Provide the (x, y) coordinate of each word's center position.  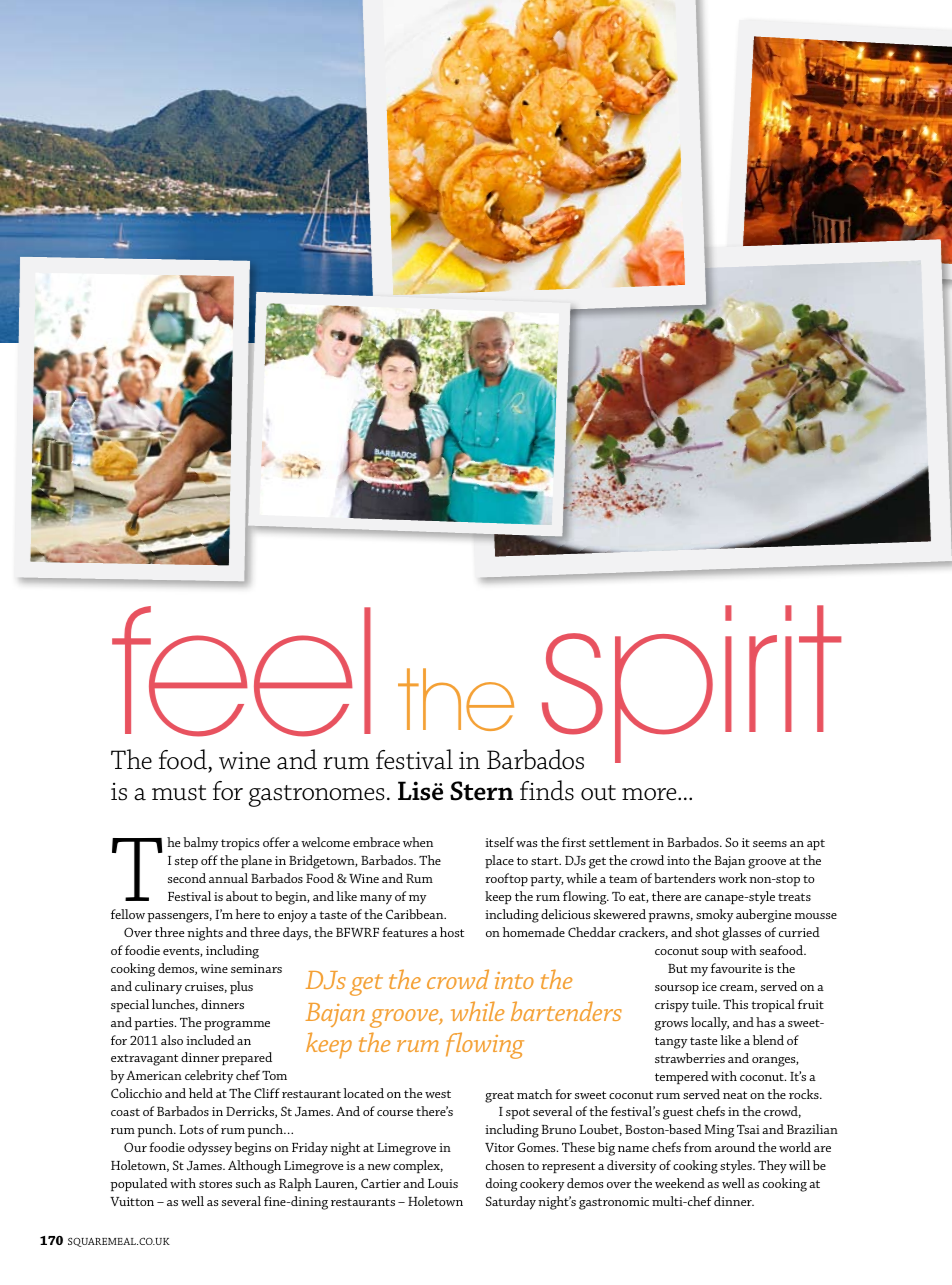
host (452, 932)
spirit (690, 685)
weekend (680, 1183)
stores (215, 1184)
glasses (741, 934)
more (650, 794)
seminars (256, 968)
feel (241, 671)
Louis (443, 1183)
